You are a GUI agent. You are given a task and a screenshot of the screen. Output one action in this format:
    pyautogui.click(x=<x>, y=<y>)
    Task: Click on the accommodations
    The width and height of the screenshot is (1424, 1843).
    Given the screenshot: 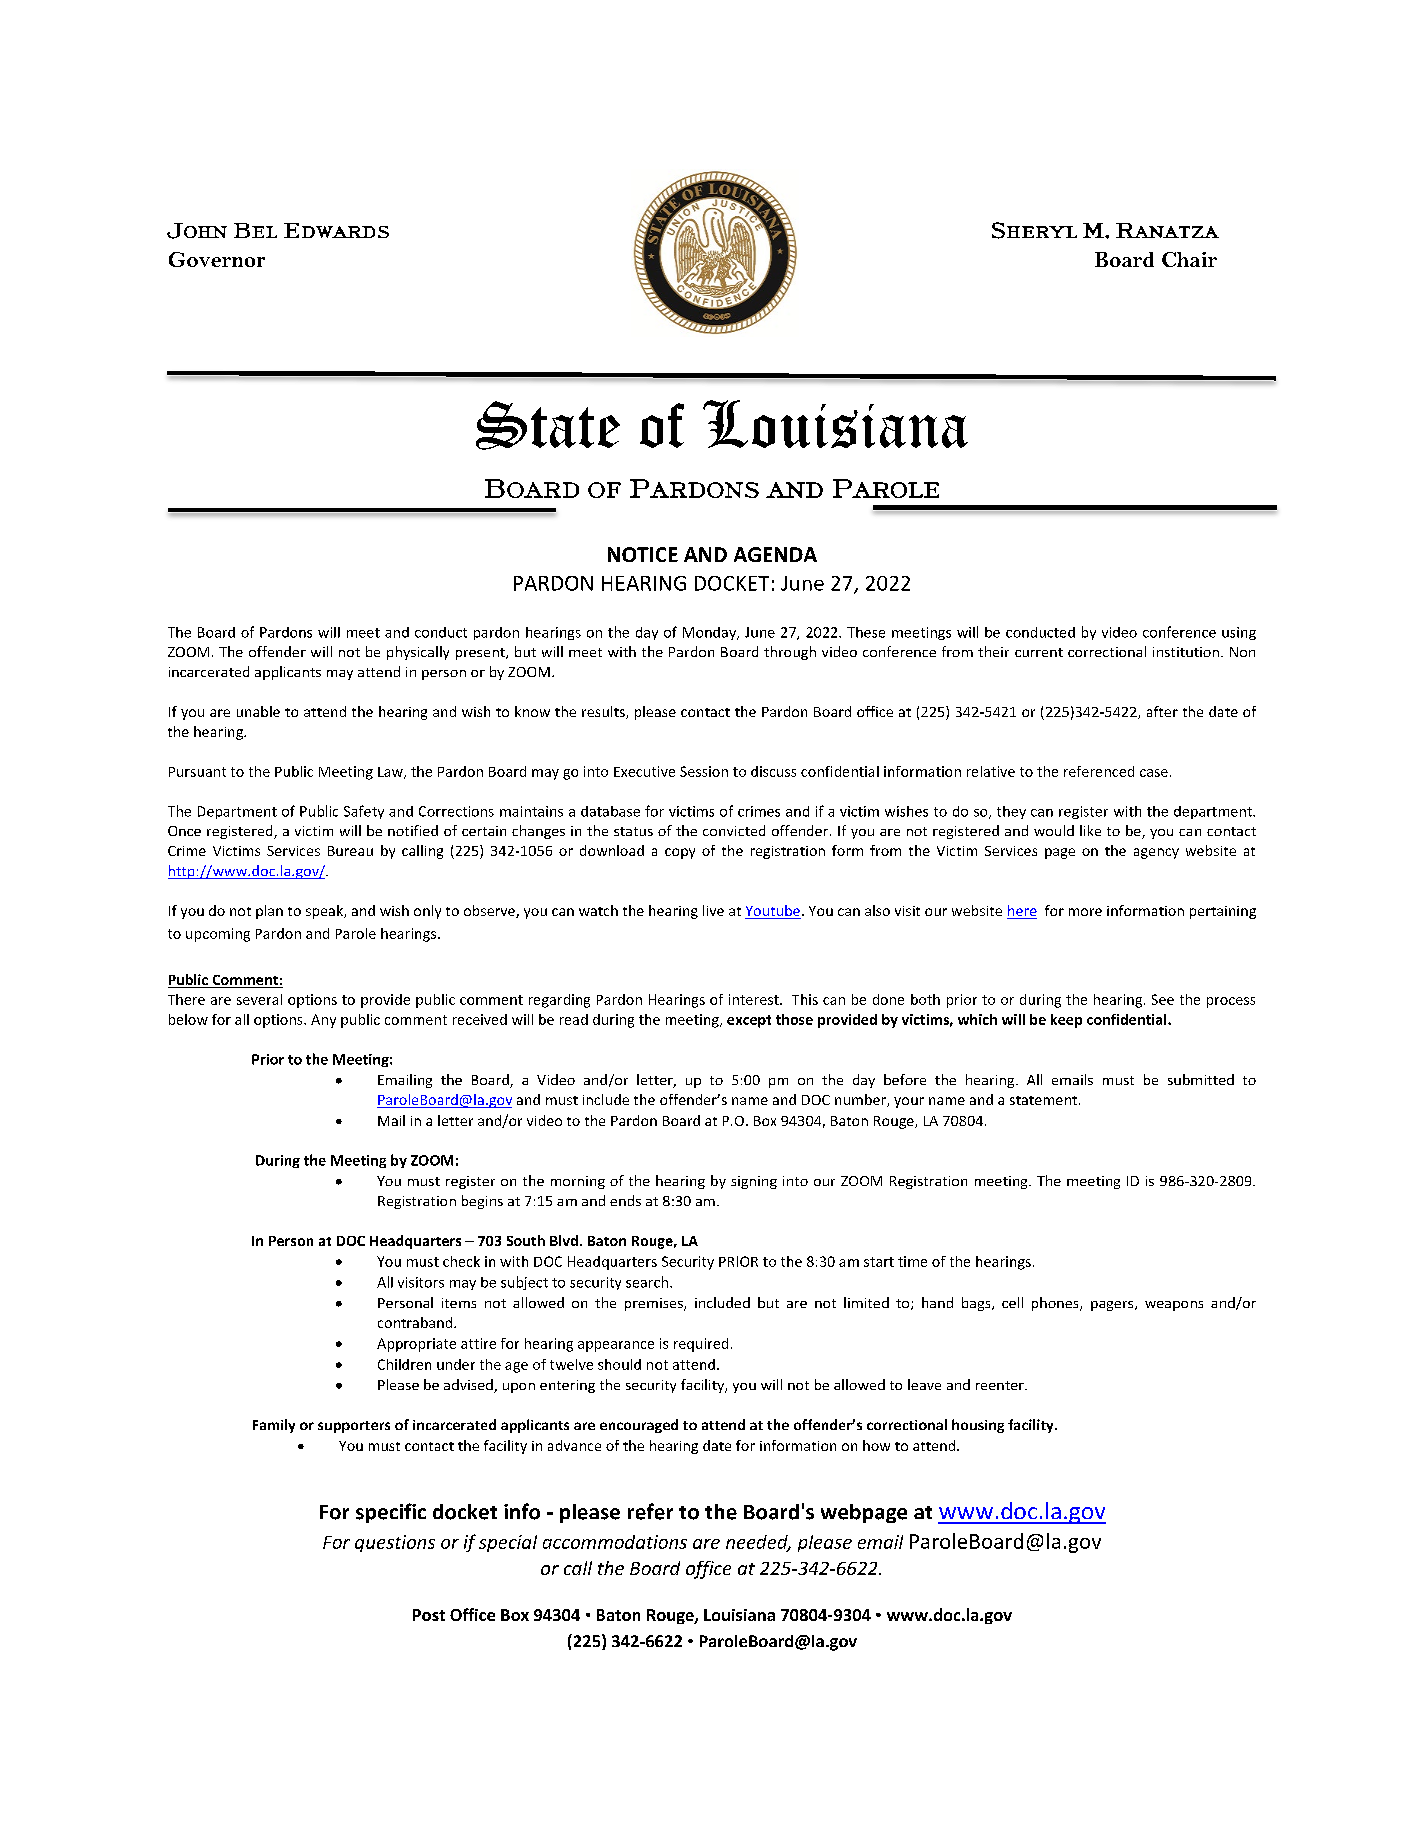 What is the action you would take?
    pyautogui.click(x=615, y=1542)
